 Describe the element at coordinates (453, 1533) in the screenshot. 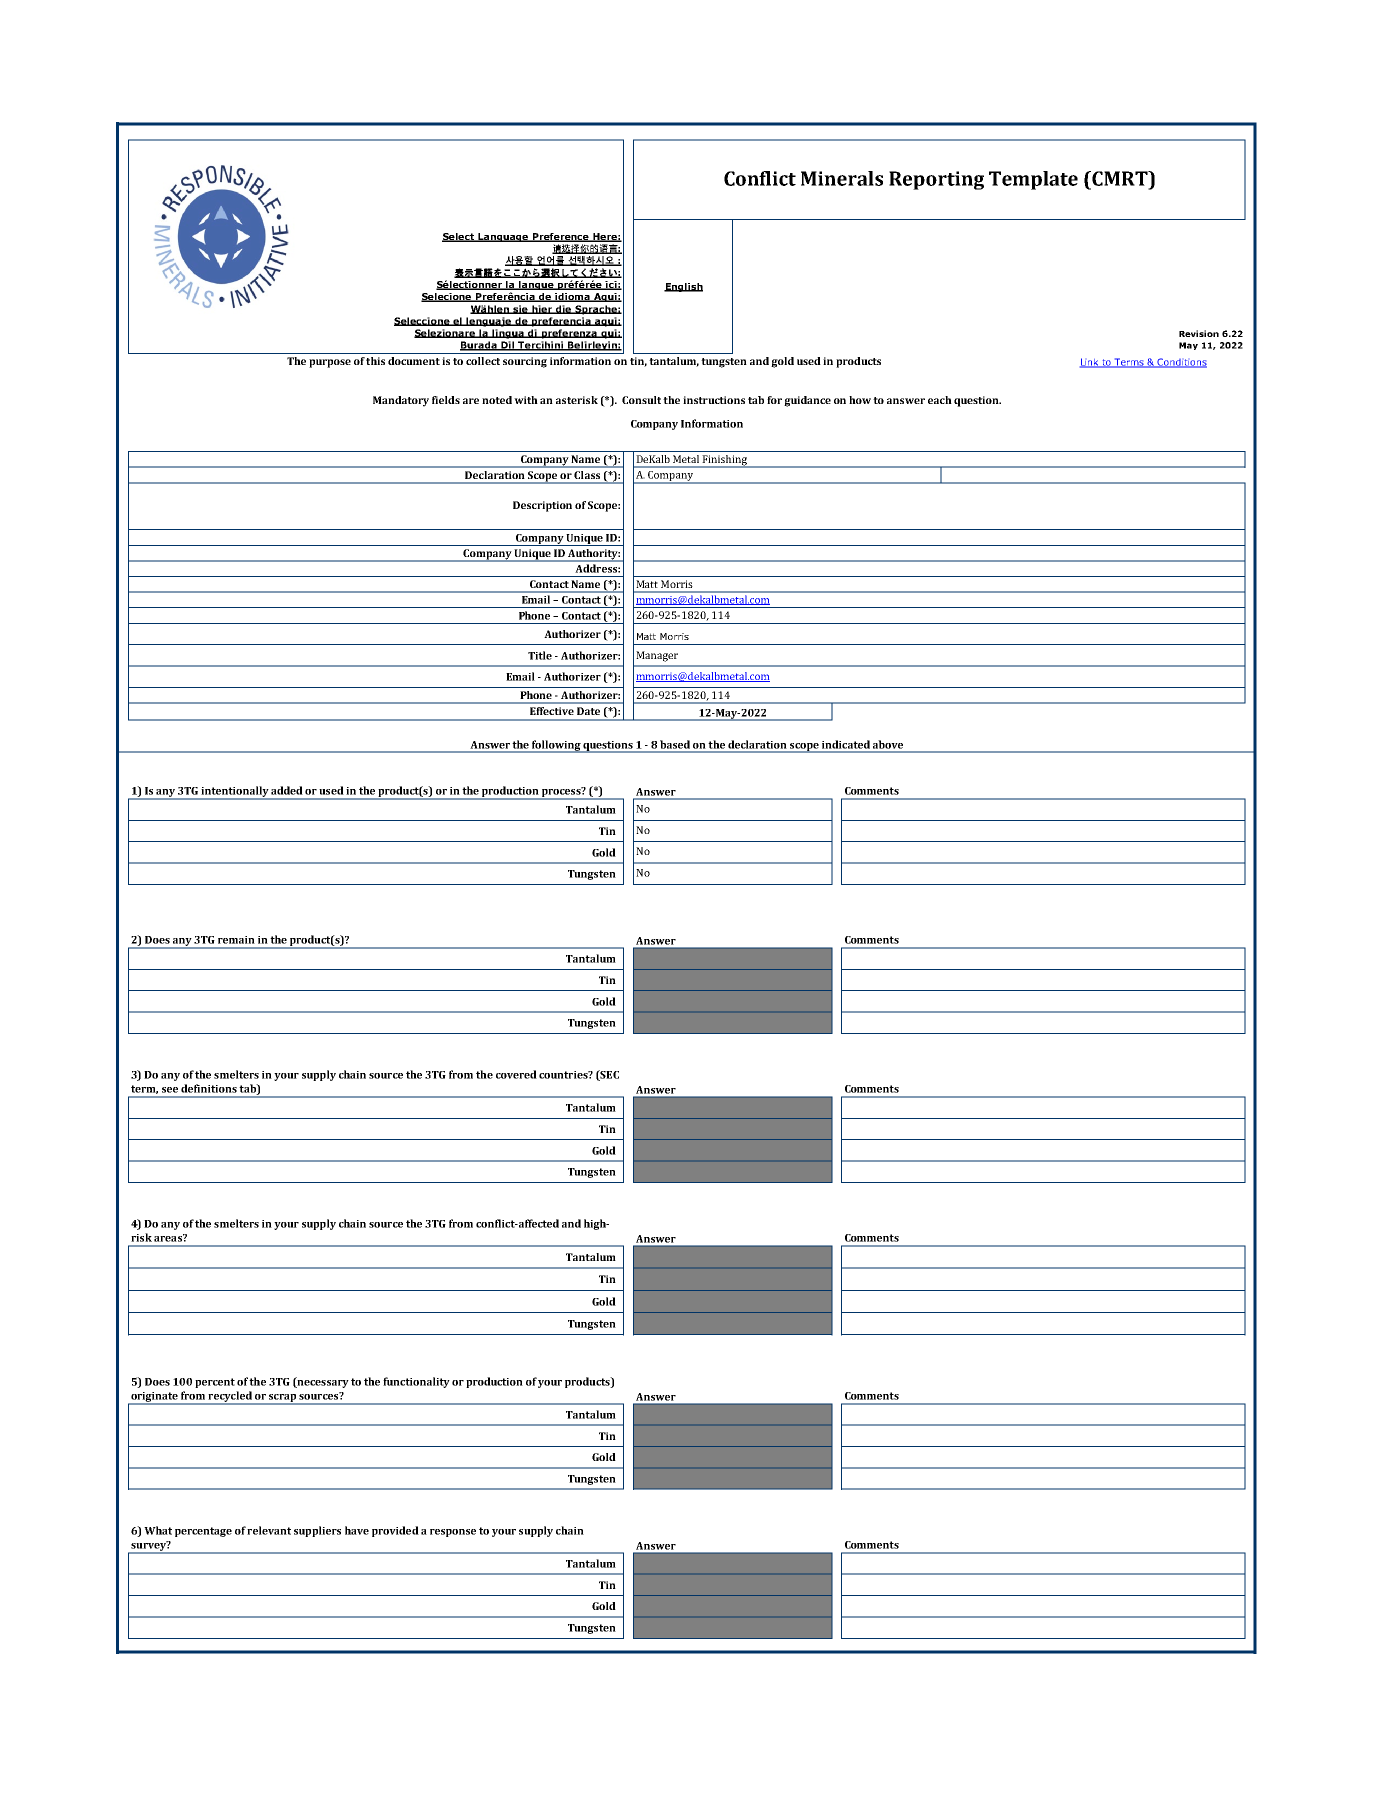

I see `response` at that location.
